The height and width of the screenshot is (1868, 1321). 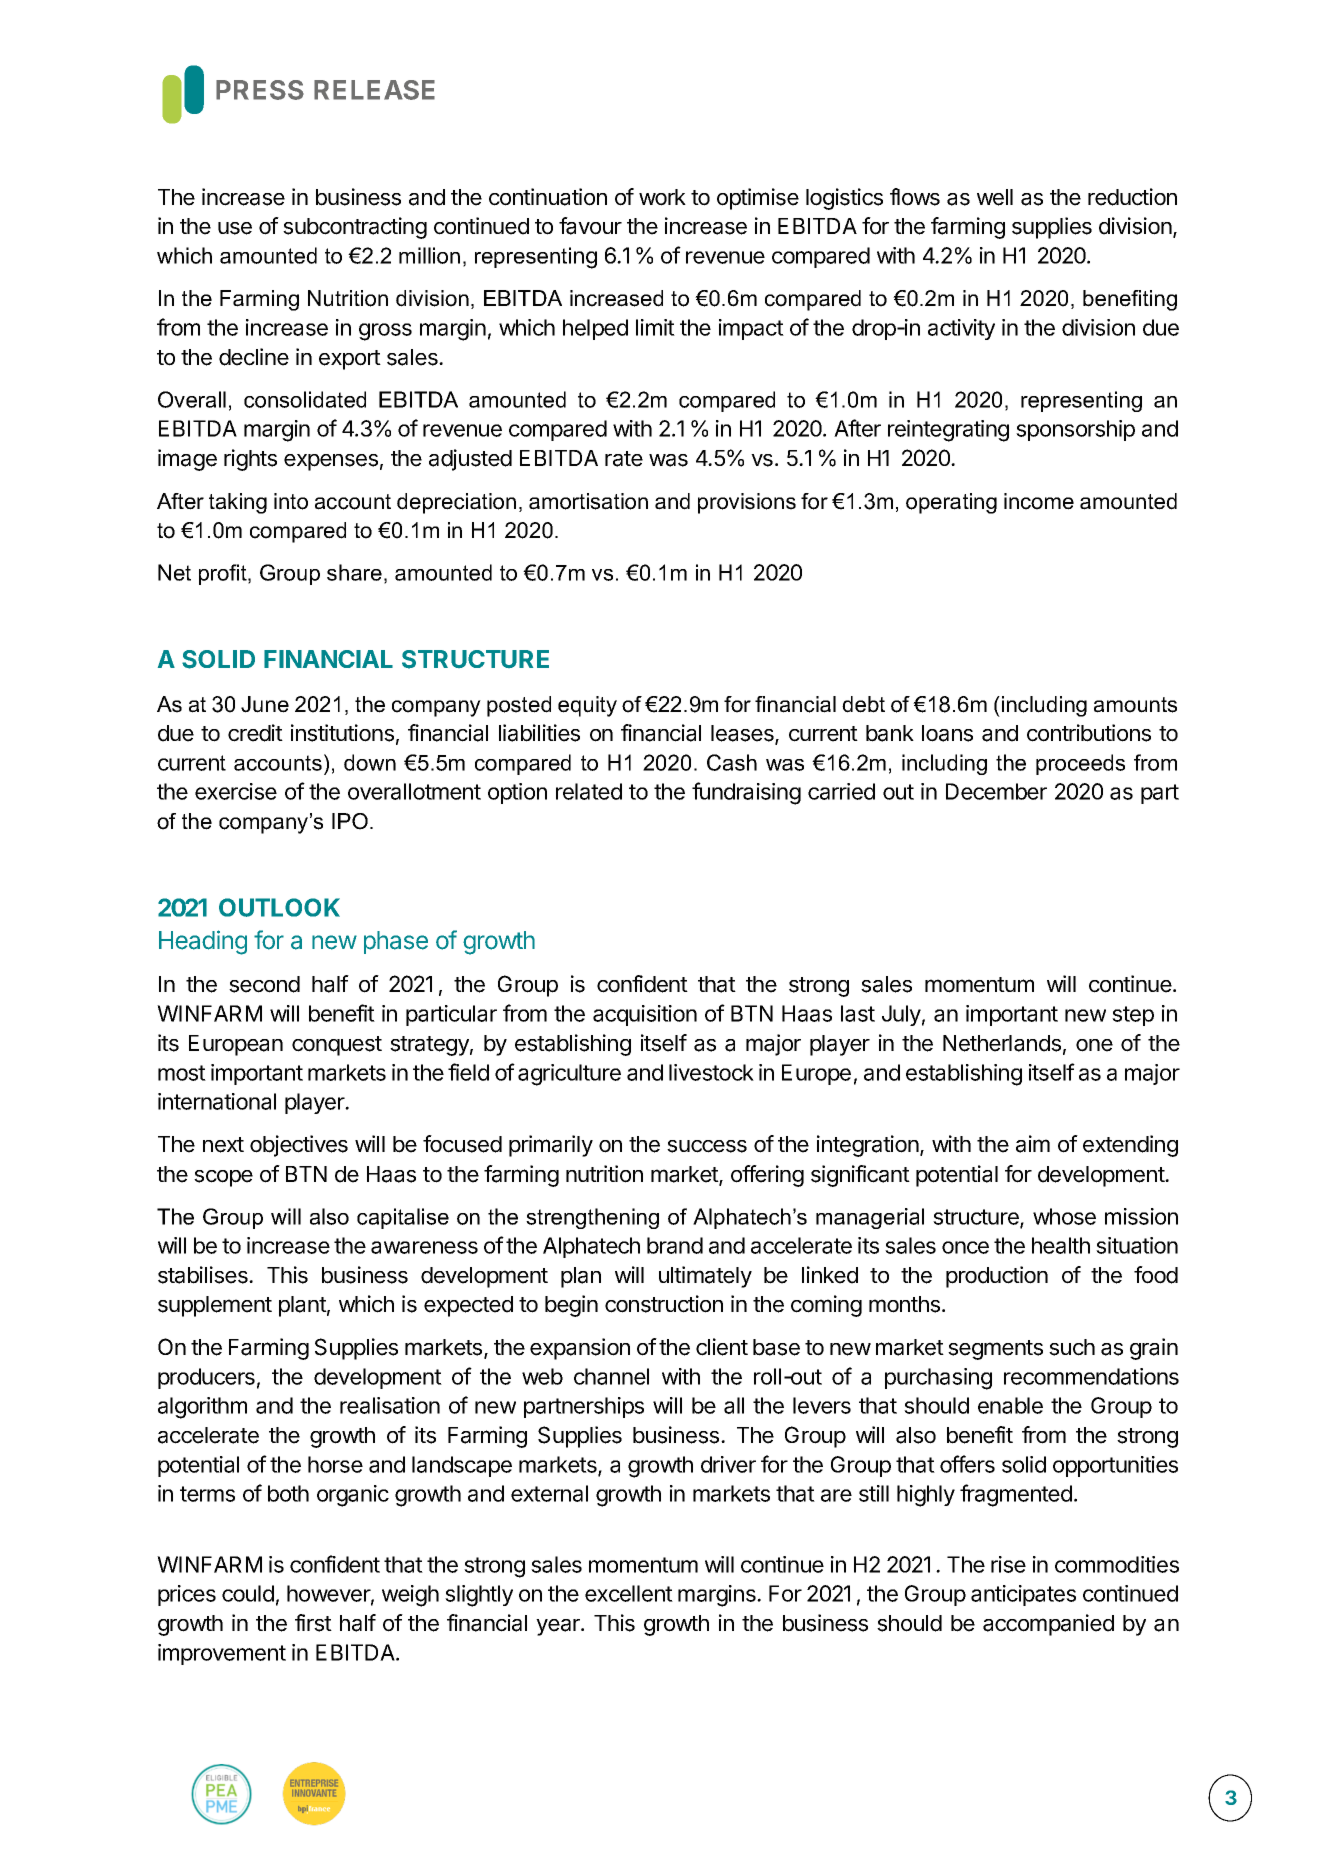 What do you see at coordinates (279, 907) in the screenshot?
I see `OUTLOOK` at bounding box center [279, 907].
